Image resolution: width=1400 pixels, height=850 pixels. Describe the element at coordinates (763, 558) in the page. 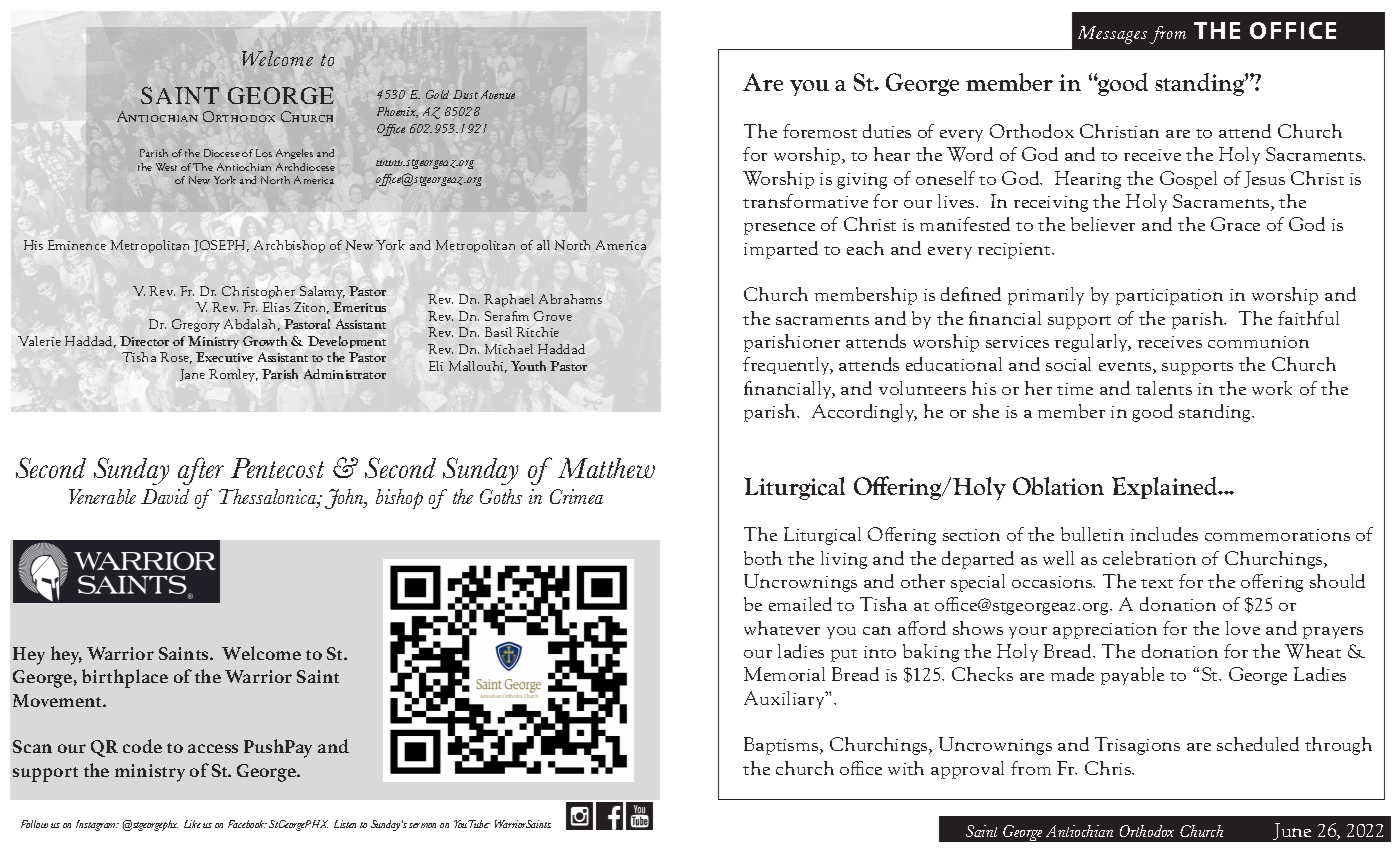

I see `both` at that location.
